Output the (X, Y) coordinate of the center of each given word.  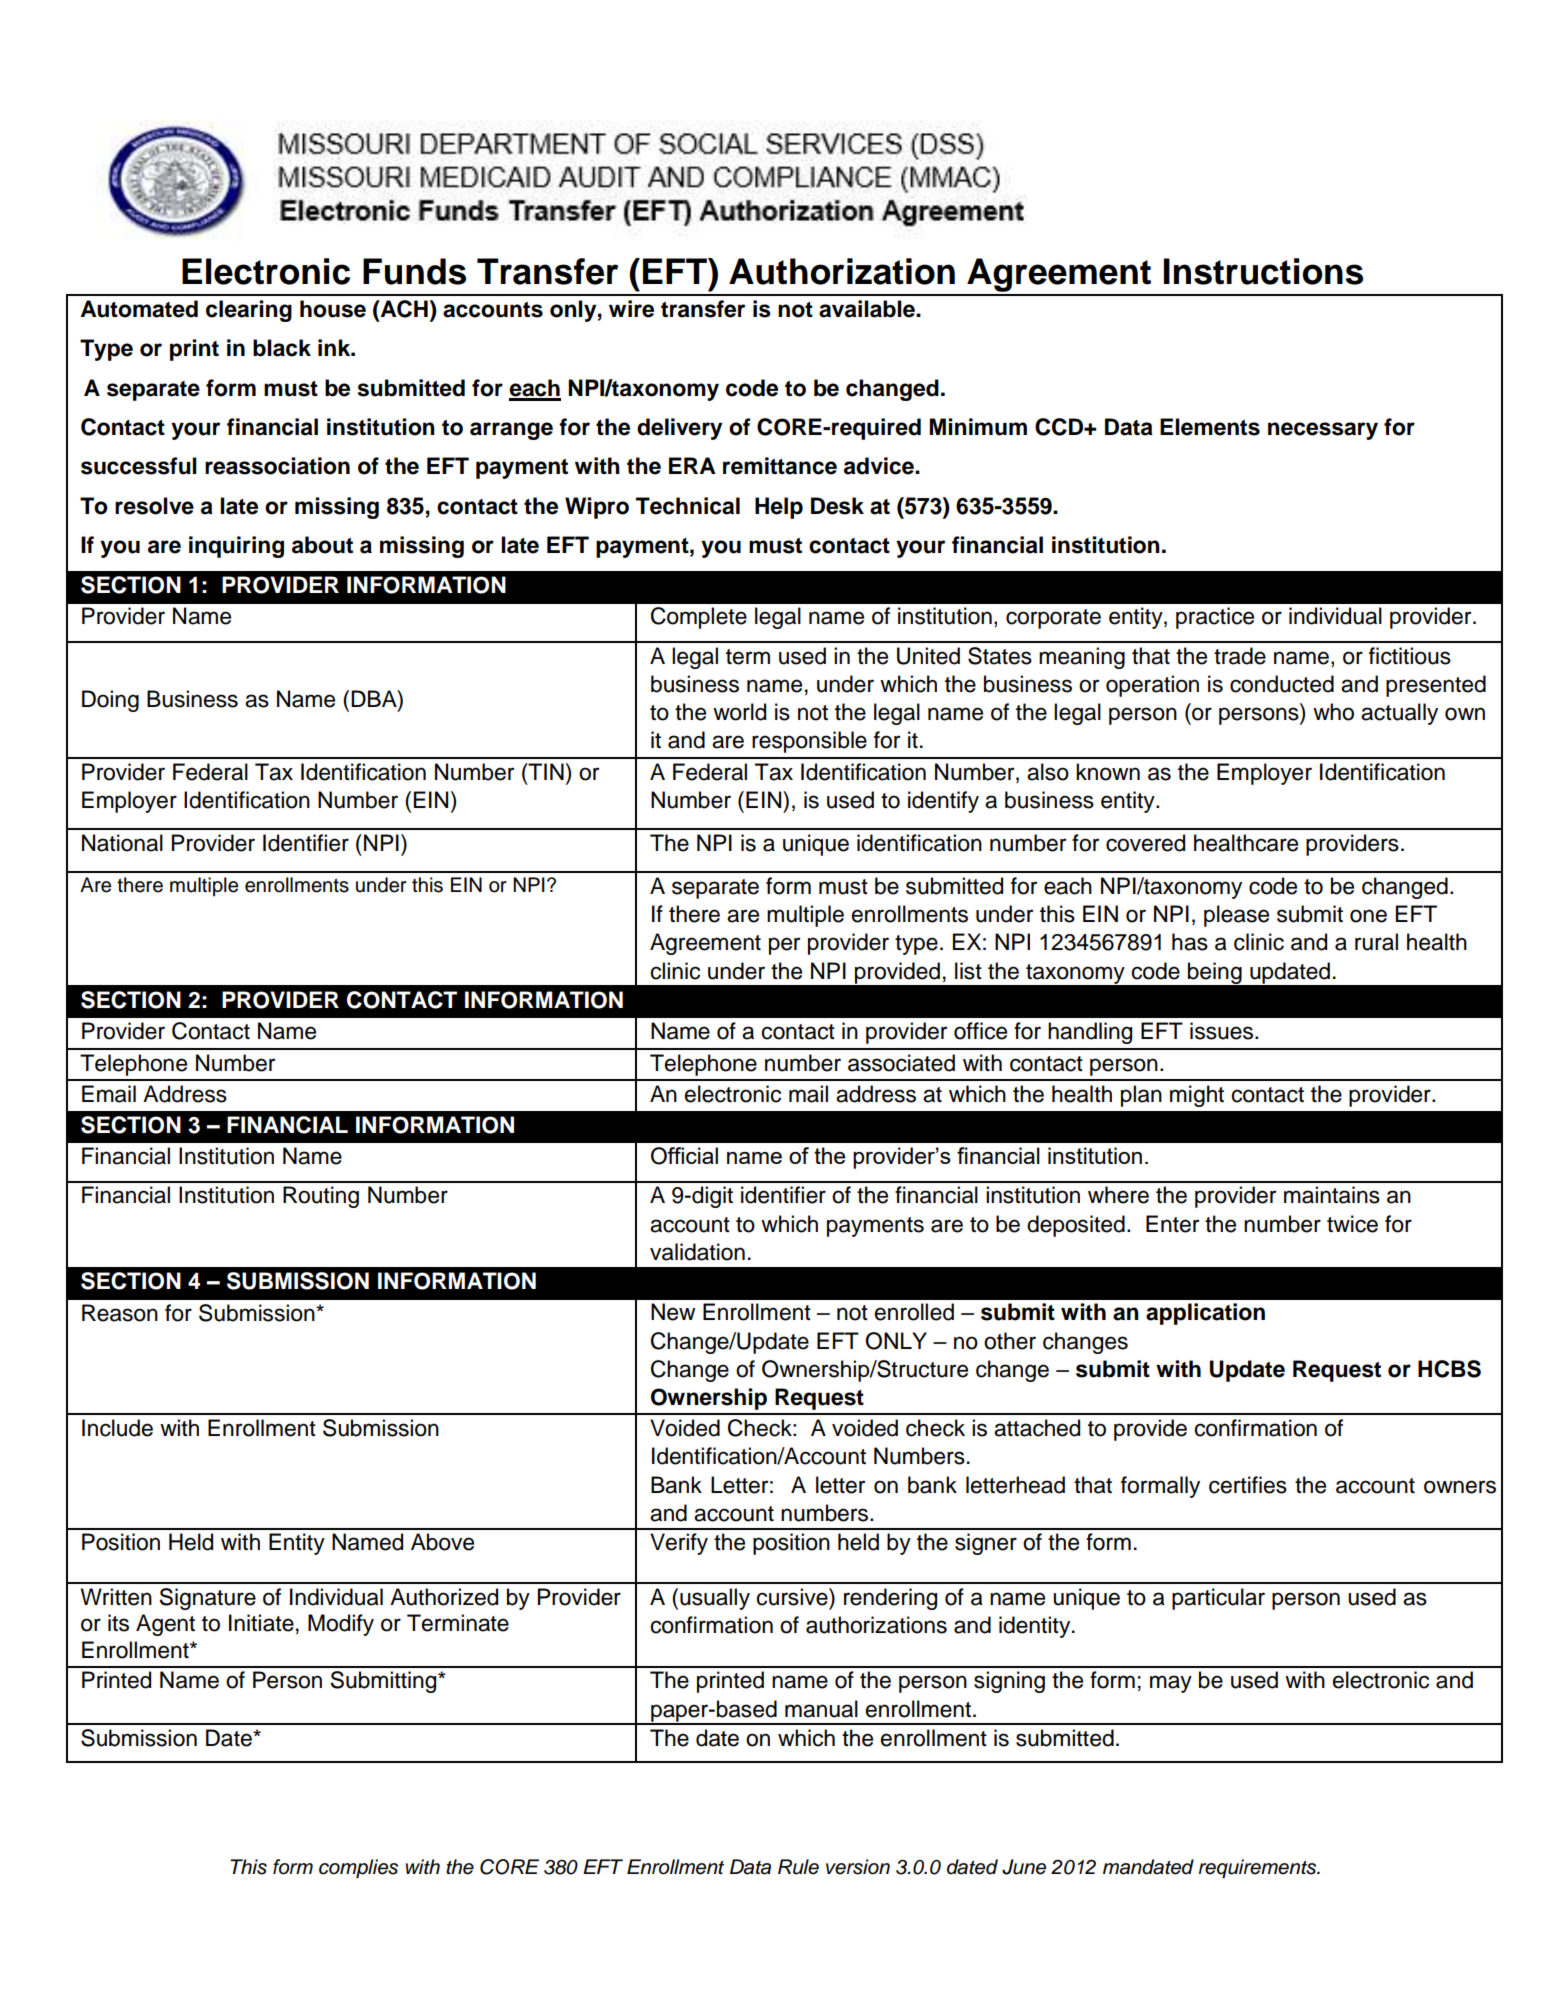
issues (1221, 1031)
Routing (321, 1197)
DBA (375, 698)
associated (901, 1063)
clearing (249, 311)
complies (358, 1869)
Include (117, 1428)
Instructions (1263, 271)
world (739, 712)
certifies (1248, 1485)
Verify (679, 1544)
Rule (798, 1867)
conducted (1282, 684)
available (868, 309)
